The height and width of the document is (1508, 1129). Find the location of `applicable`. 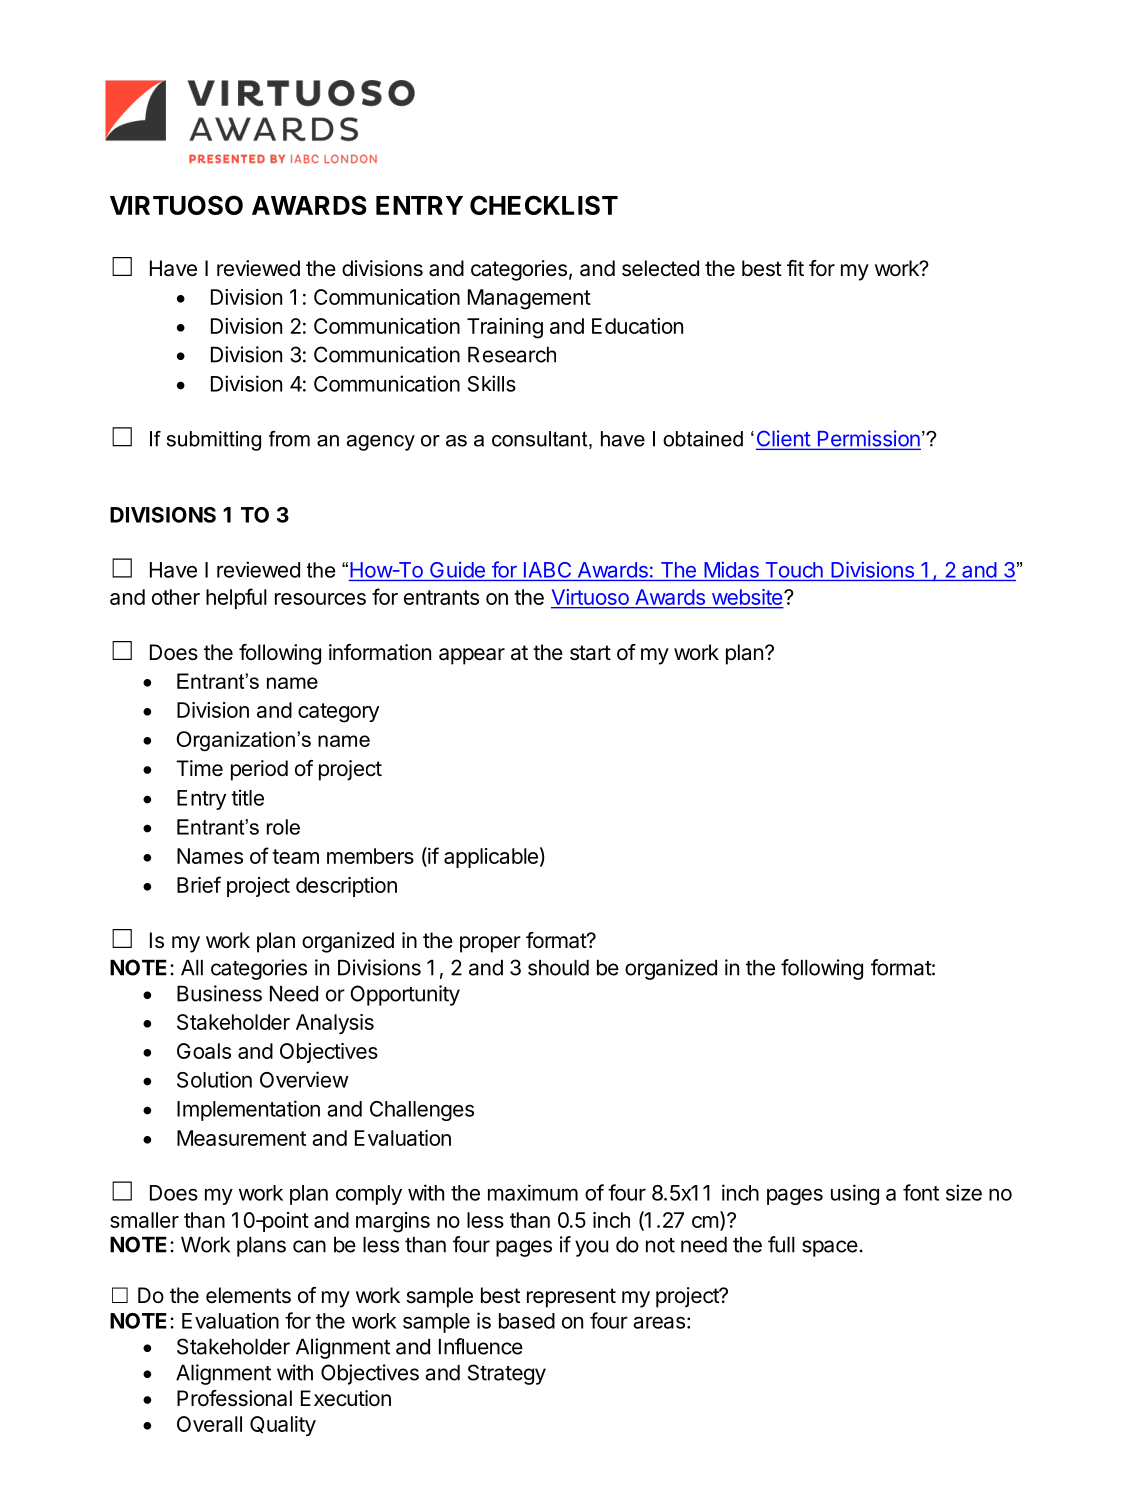

applicable is located at coordinates (491, 858).
